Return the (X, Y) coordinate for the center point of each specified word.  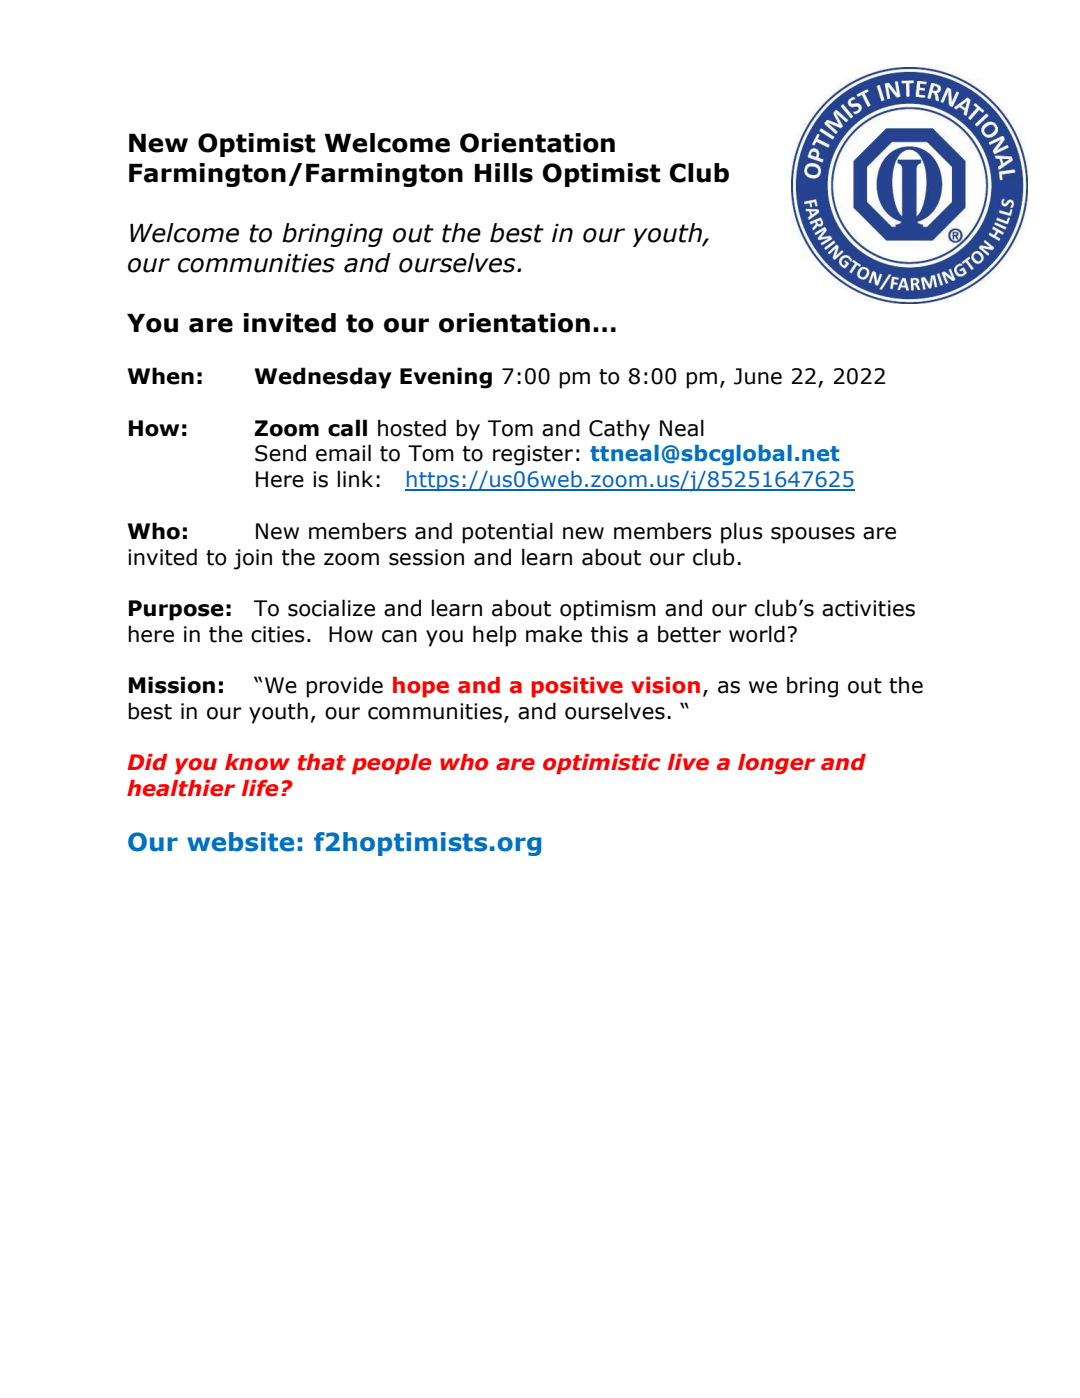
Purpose (176, 610)
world (757, 634)
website (240, 842)
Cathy (619, 430)
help (494, 636)
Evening (446, 378)
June (758, 376)
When (161, 376)
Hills (504, 173)
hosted (412, 428)
